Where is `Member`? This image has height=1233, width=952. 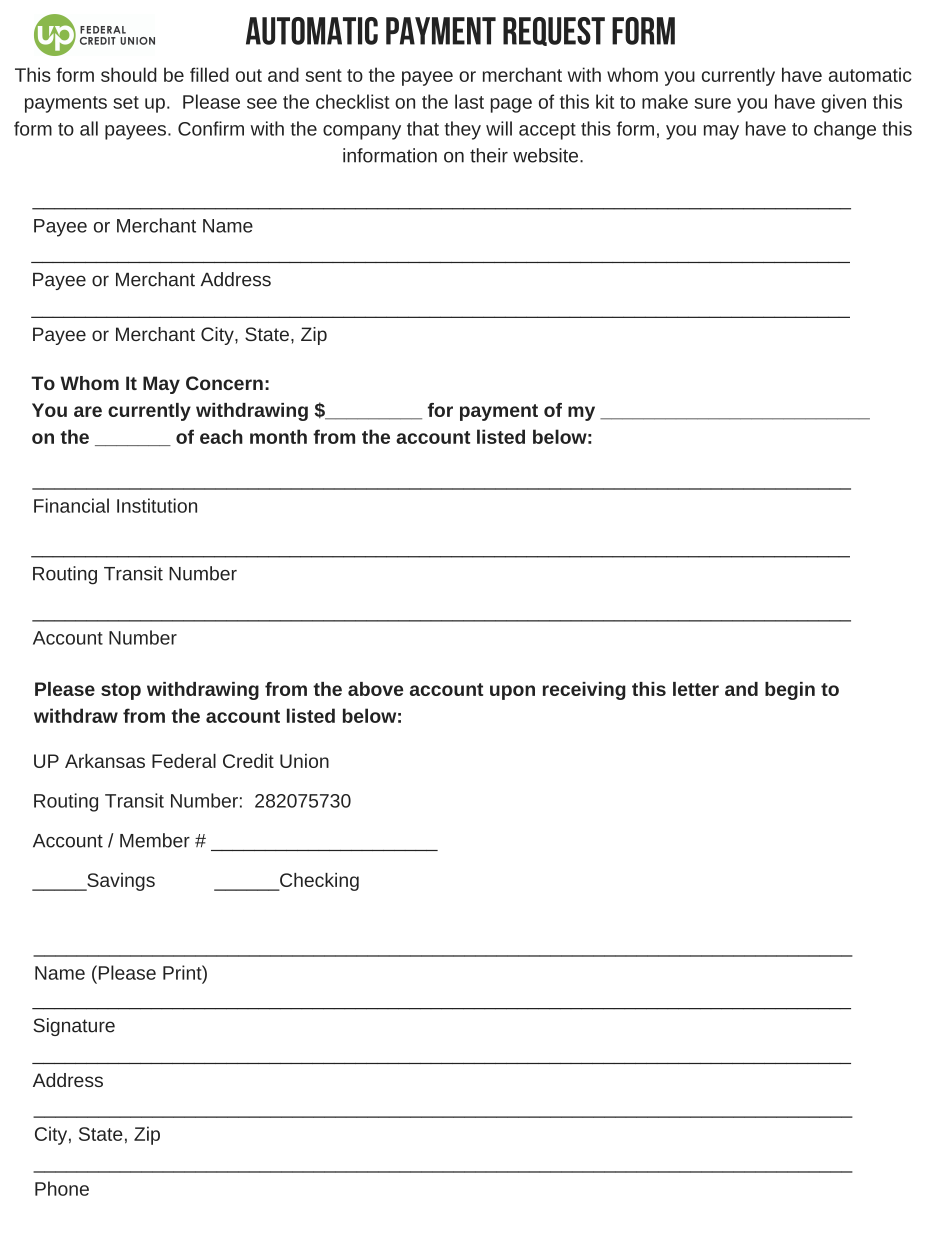 Member is located at coordinates (155, 840).
